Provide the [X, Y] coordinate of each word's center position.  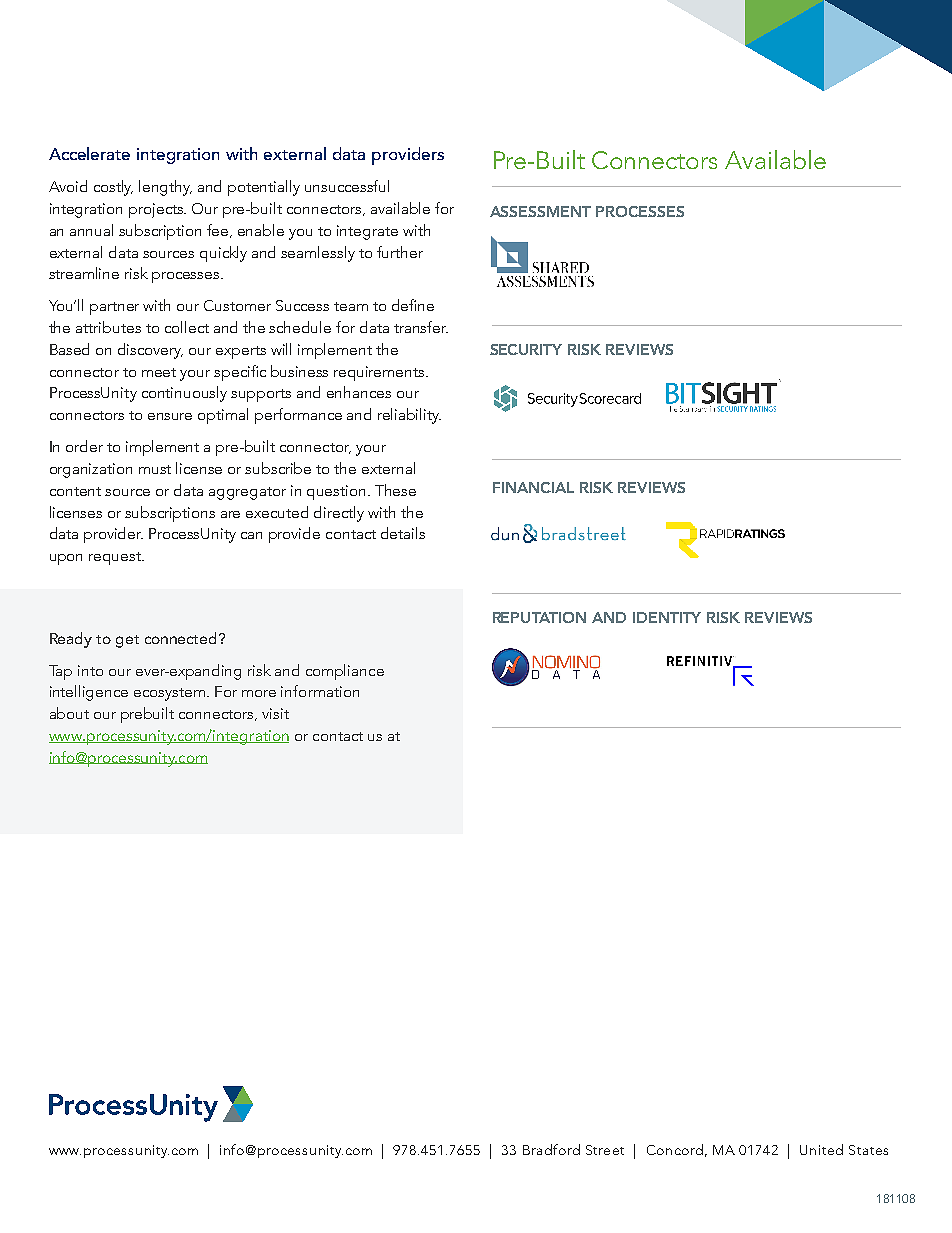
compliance [345, 672]
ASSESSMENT [540, 211]
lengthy [165, 188]
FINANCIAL [533, 487]
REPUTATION [539, 617]
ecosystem [169, 694]
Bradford [551, 1149]
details [403, 533]
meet [159, 372]
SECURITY [526, 349]
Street [605, 1150]
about [69, 713]
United [821, 1149]
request [116, 558]
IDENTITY [667, 617]
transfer [421, 327]
